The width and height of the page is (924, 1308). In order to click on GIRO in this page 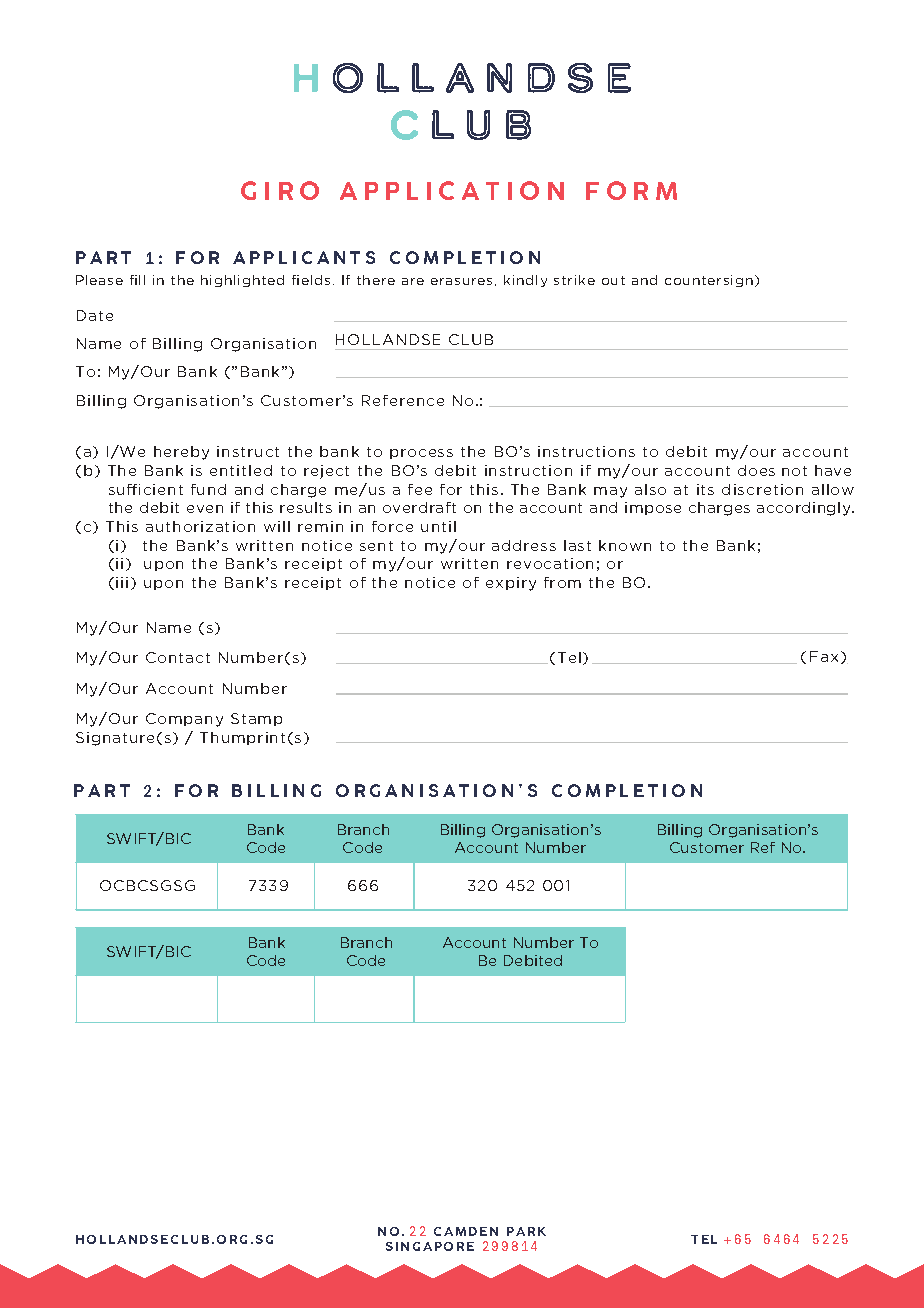, I will do `click(280, 190)`.
